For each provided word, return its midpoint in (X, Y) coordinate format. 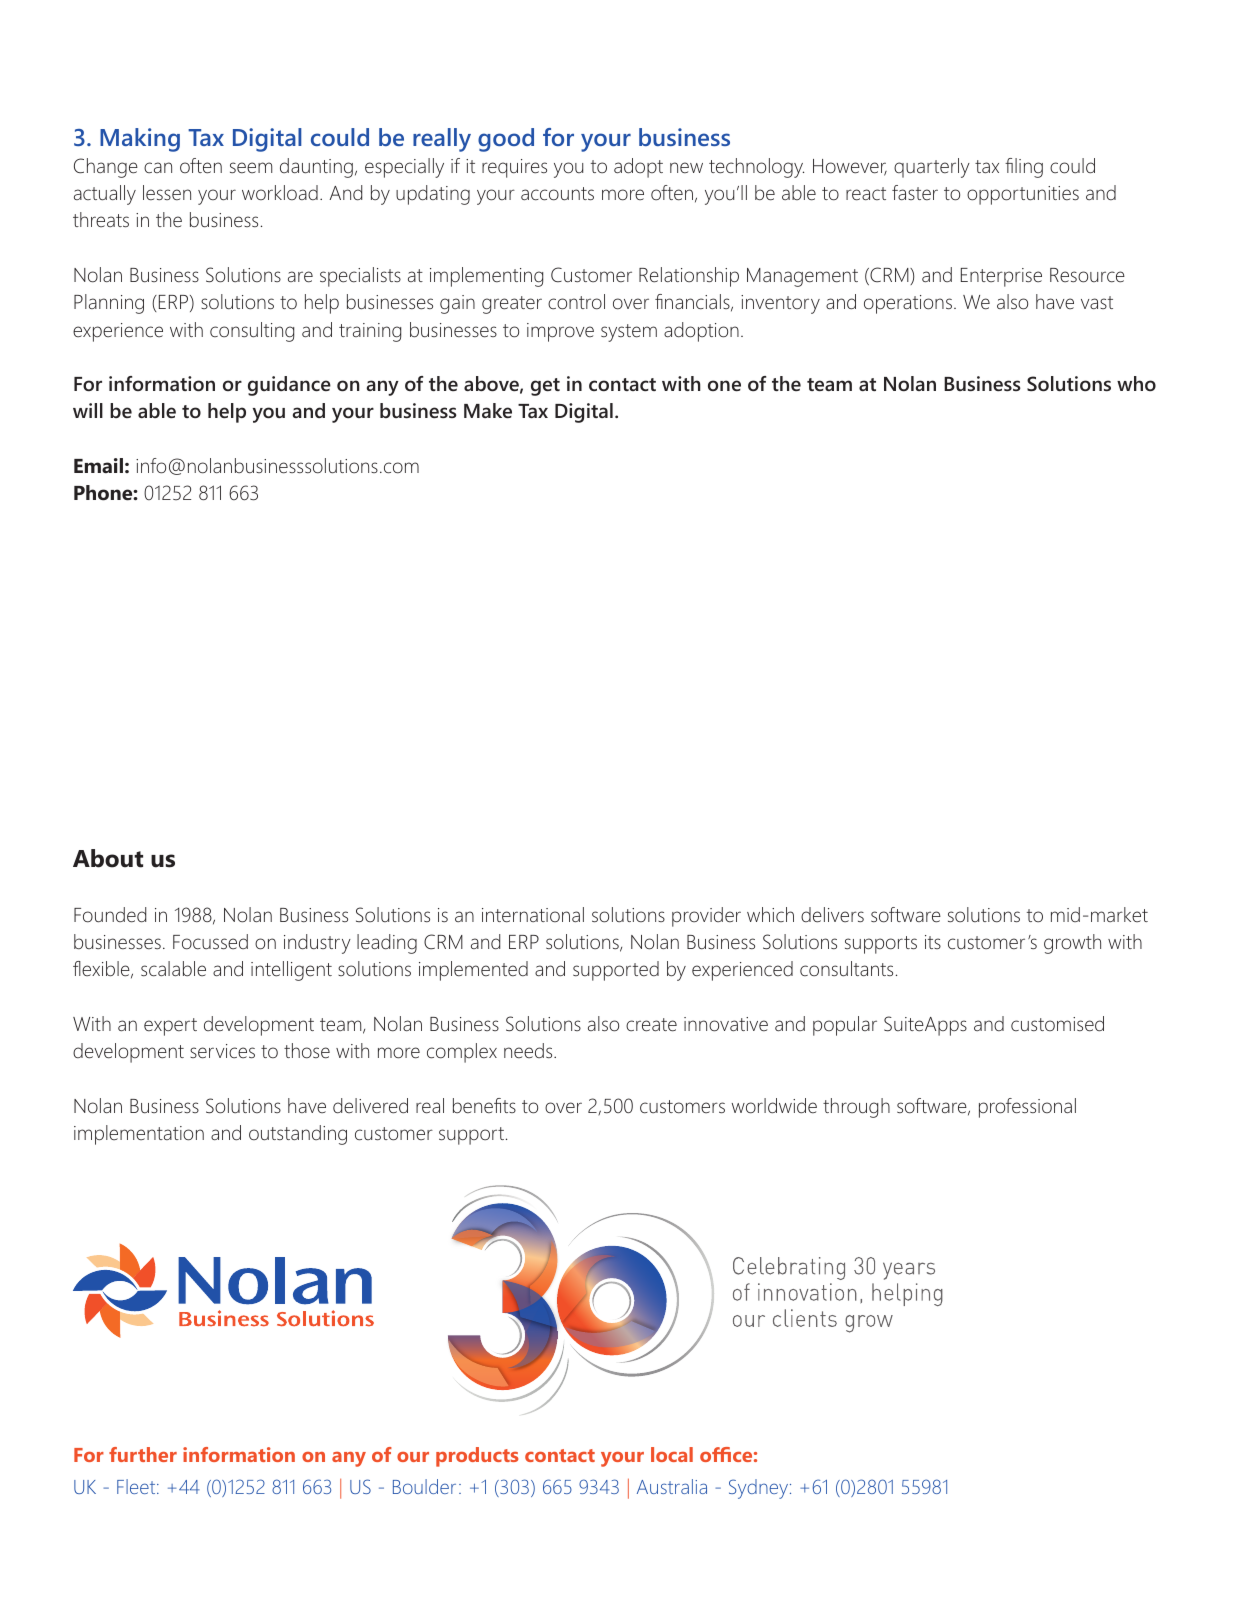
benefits (484, 1106)
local (672, 1454)
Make (488, 410)
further (143, 1454)
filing (1024, 168)
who (1136, 383)
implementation (139, 1135)
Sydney (760, 1489)
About (108, 858)
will (88, 410)
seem (251, 168)
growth (1072, 944)
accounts (557, 194)
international (533, 915)
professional (1027, 1108)
